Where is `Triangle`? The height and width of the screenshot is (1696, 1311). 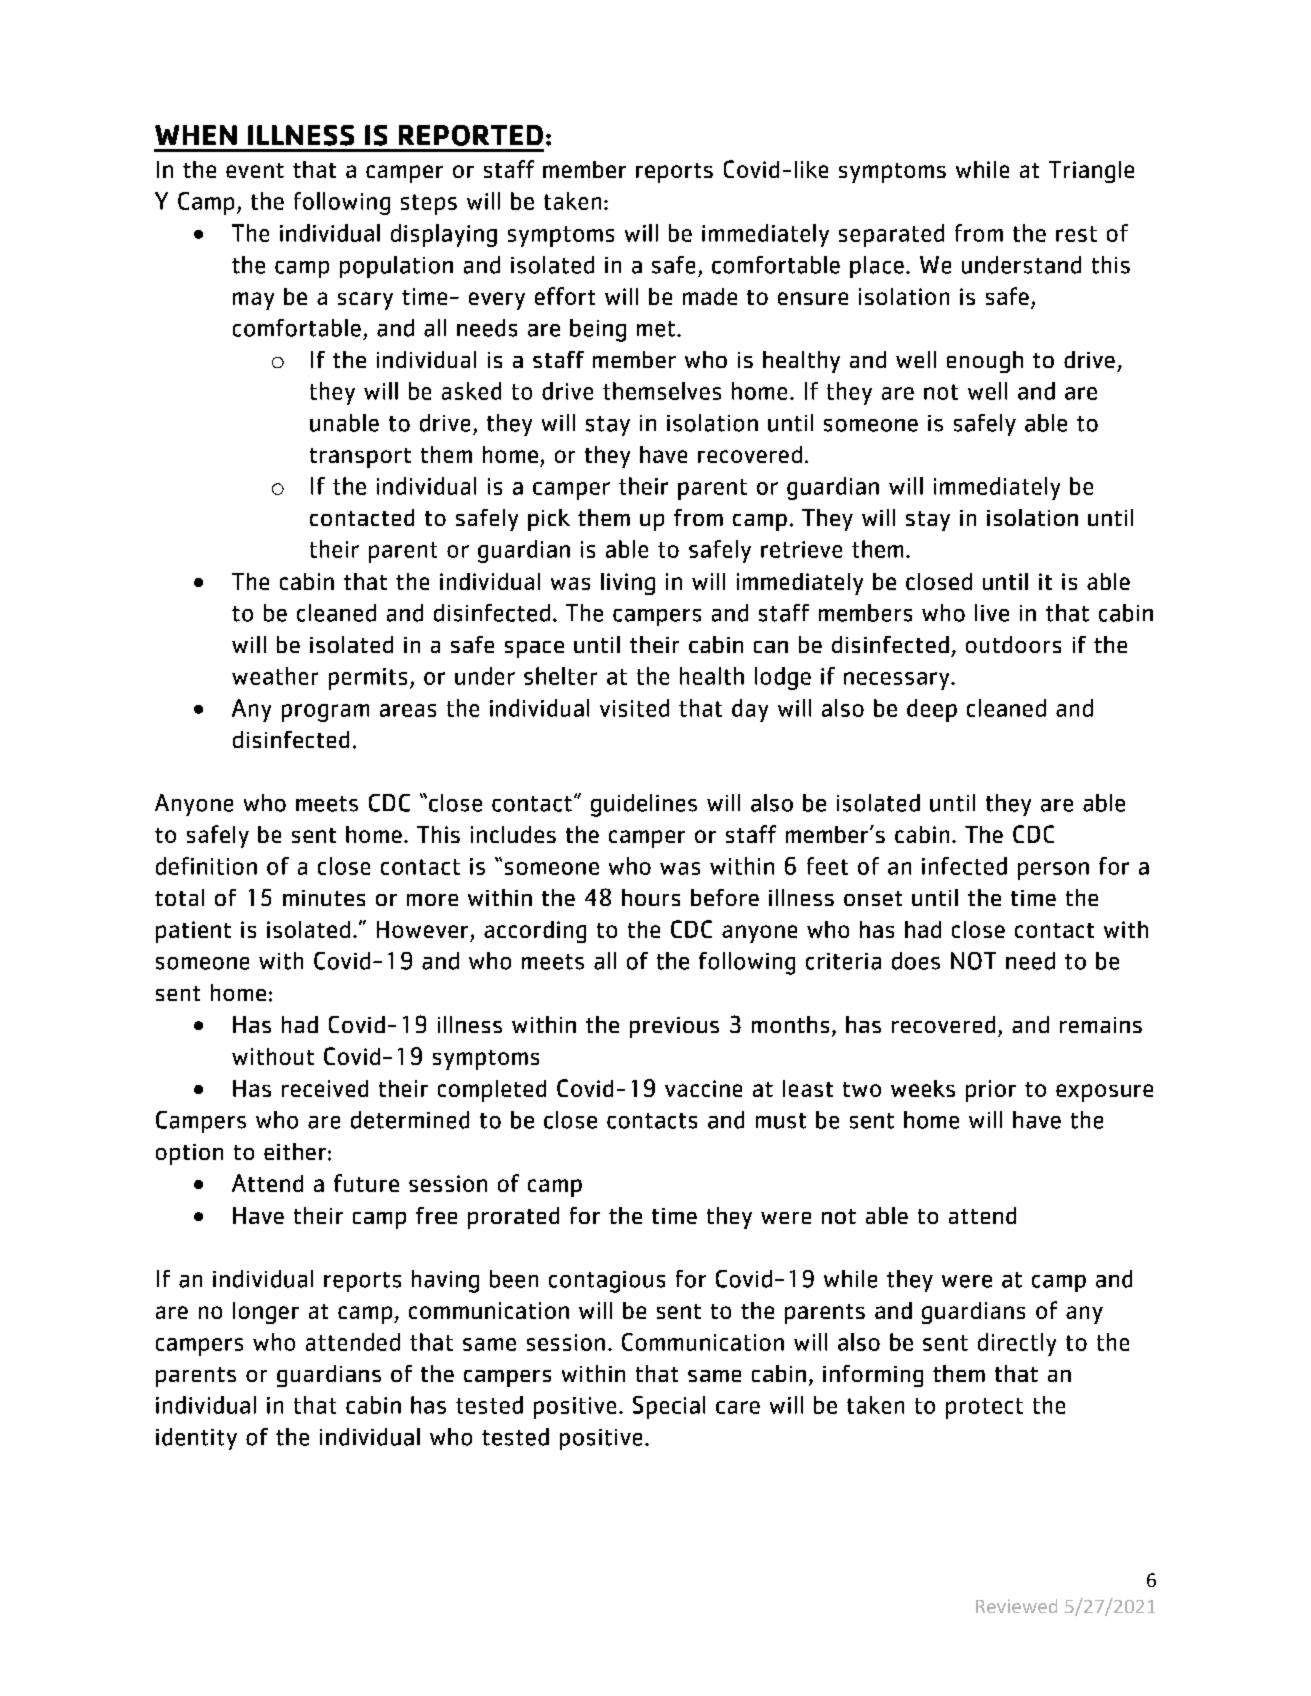 Triangle is located at coordinates (1091, 172).
